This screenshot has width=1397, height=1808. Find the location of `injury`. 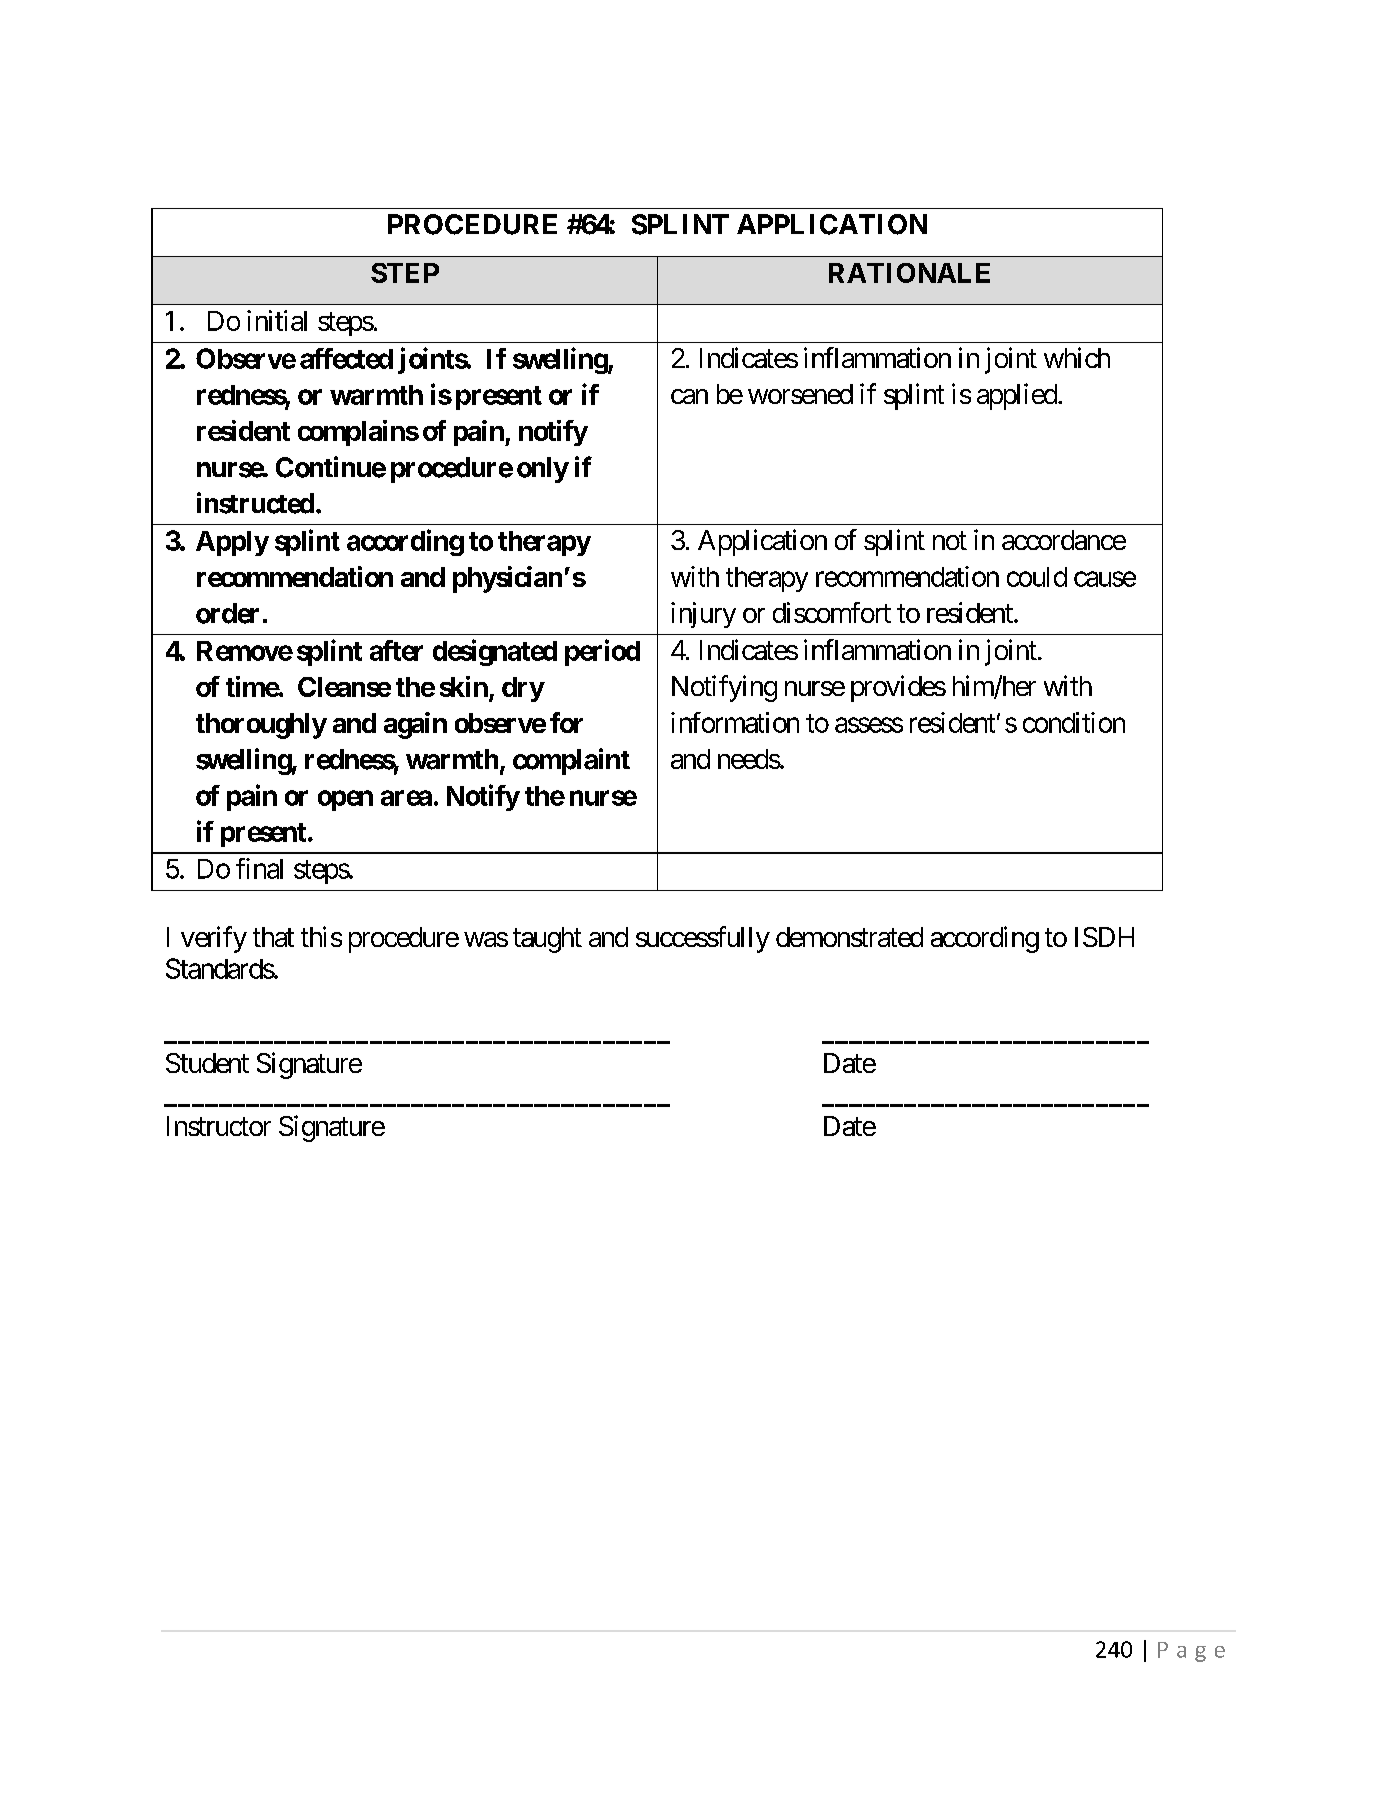

injury is located at coordinates (703, 615).
